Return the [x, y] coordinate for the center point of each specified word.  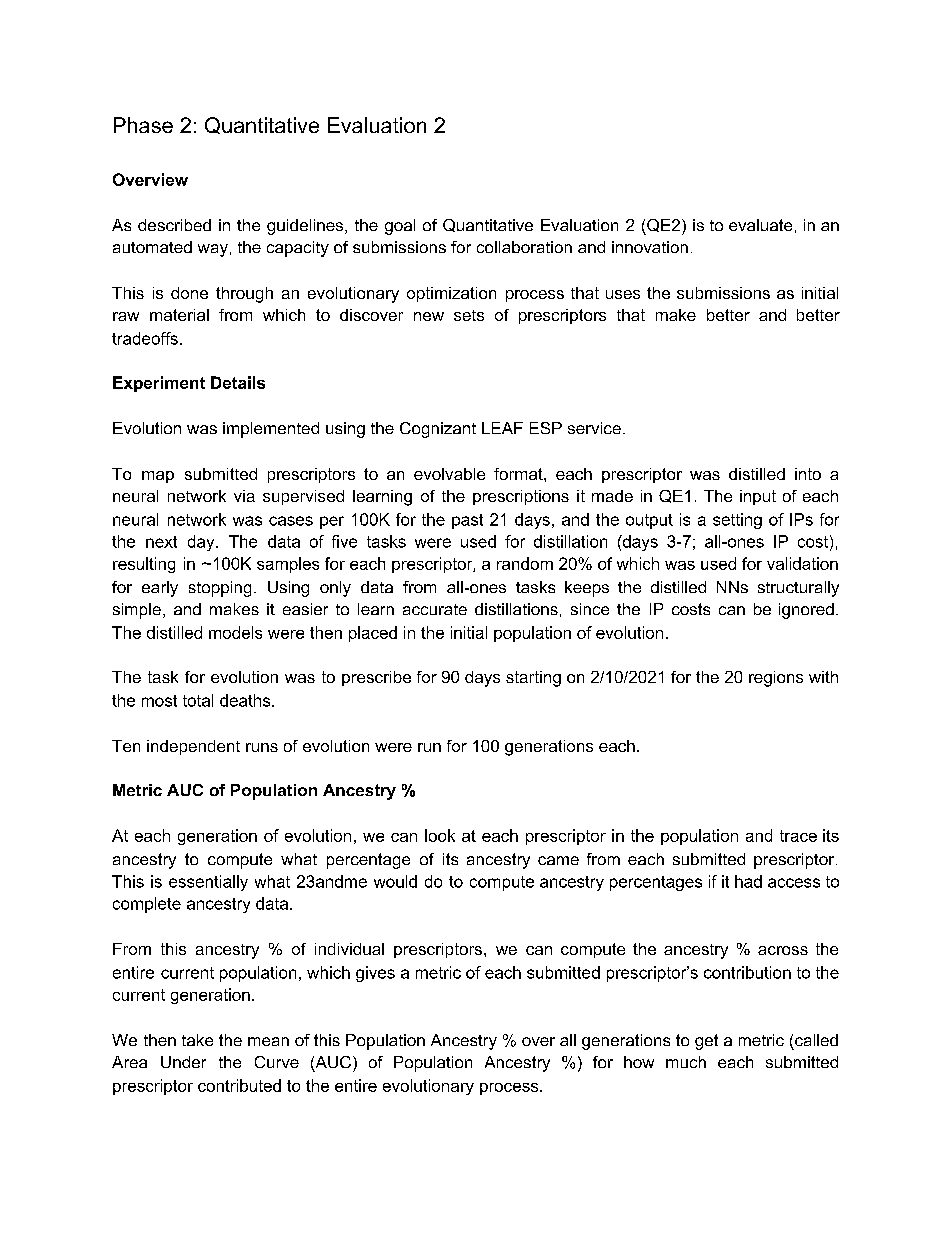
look [440, 835]
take [197, 1040]
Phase [143, 125]
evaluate [760, 225]
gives [375, 974]
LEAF [502, 428]
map [158, 477]
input [758, 497]
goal [400, 227]
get [706, 1042]
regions [776, 679]
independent [193, 747]
